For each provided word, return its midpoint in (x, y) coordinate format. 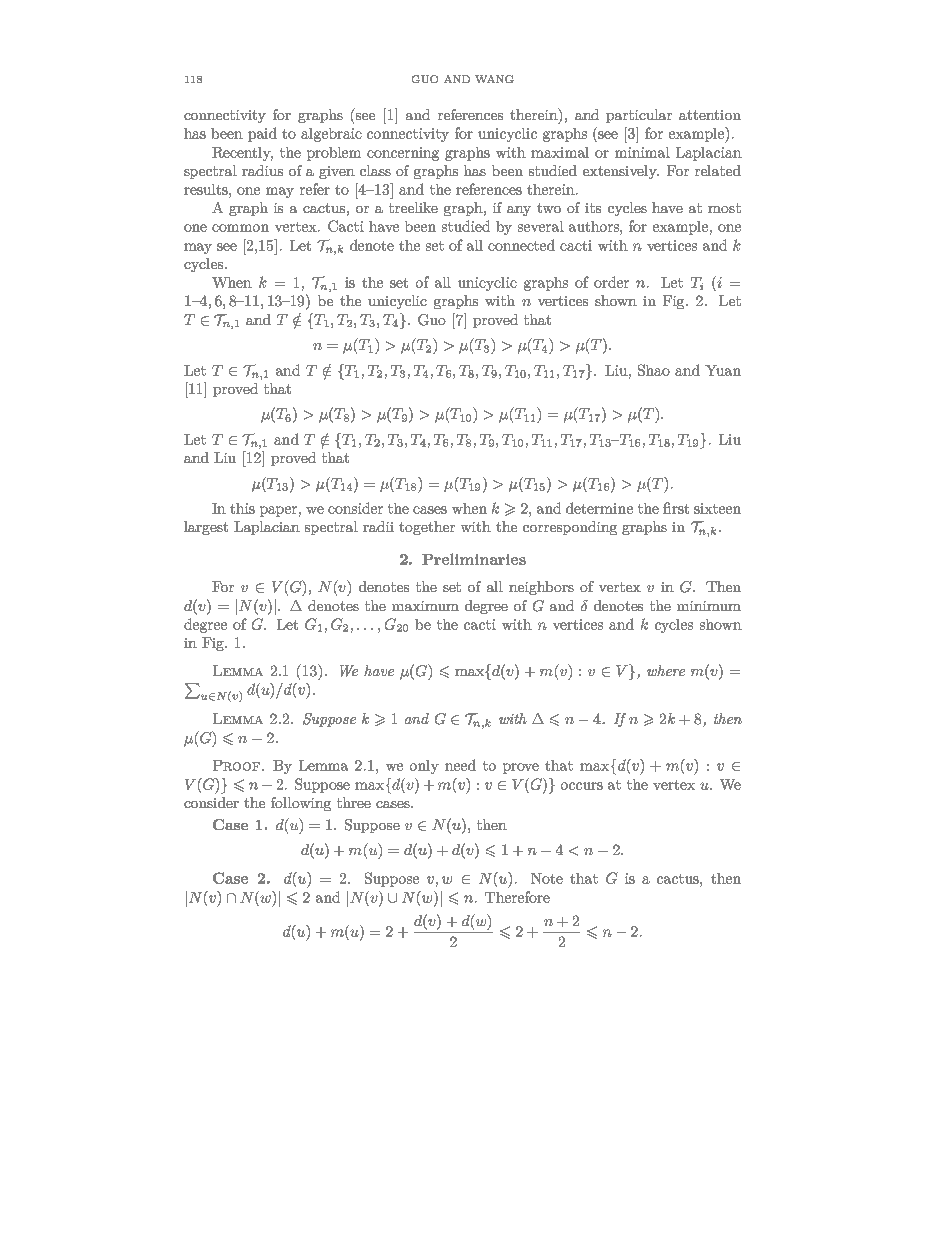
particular (639, 116)
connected (521, 245)
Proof (236, 765)
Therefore (517, 897)
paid (262, 134)
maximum (425, 606)
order (611, 282)
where (666, 670)
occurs (582, 786)
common (240, 228)
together (427, 528)
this (242, 508)
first (676, 508)
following (301, 804)
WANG (494, 79)
